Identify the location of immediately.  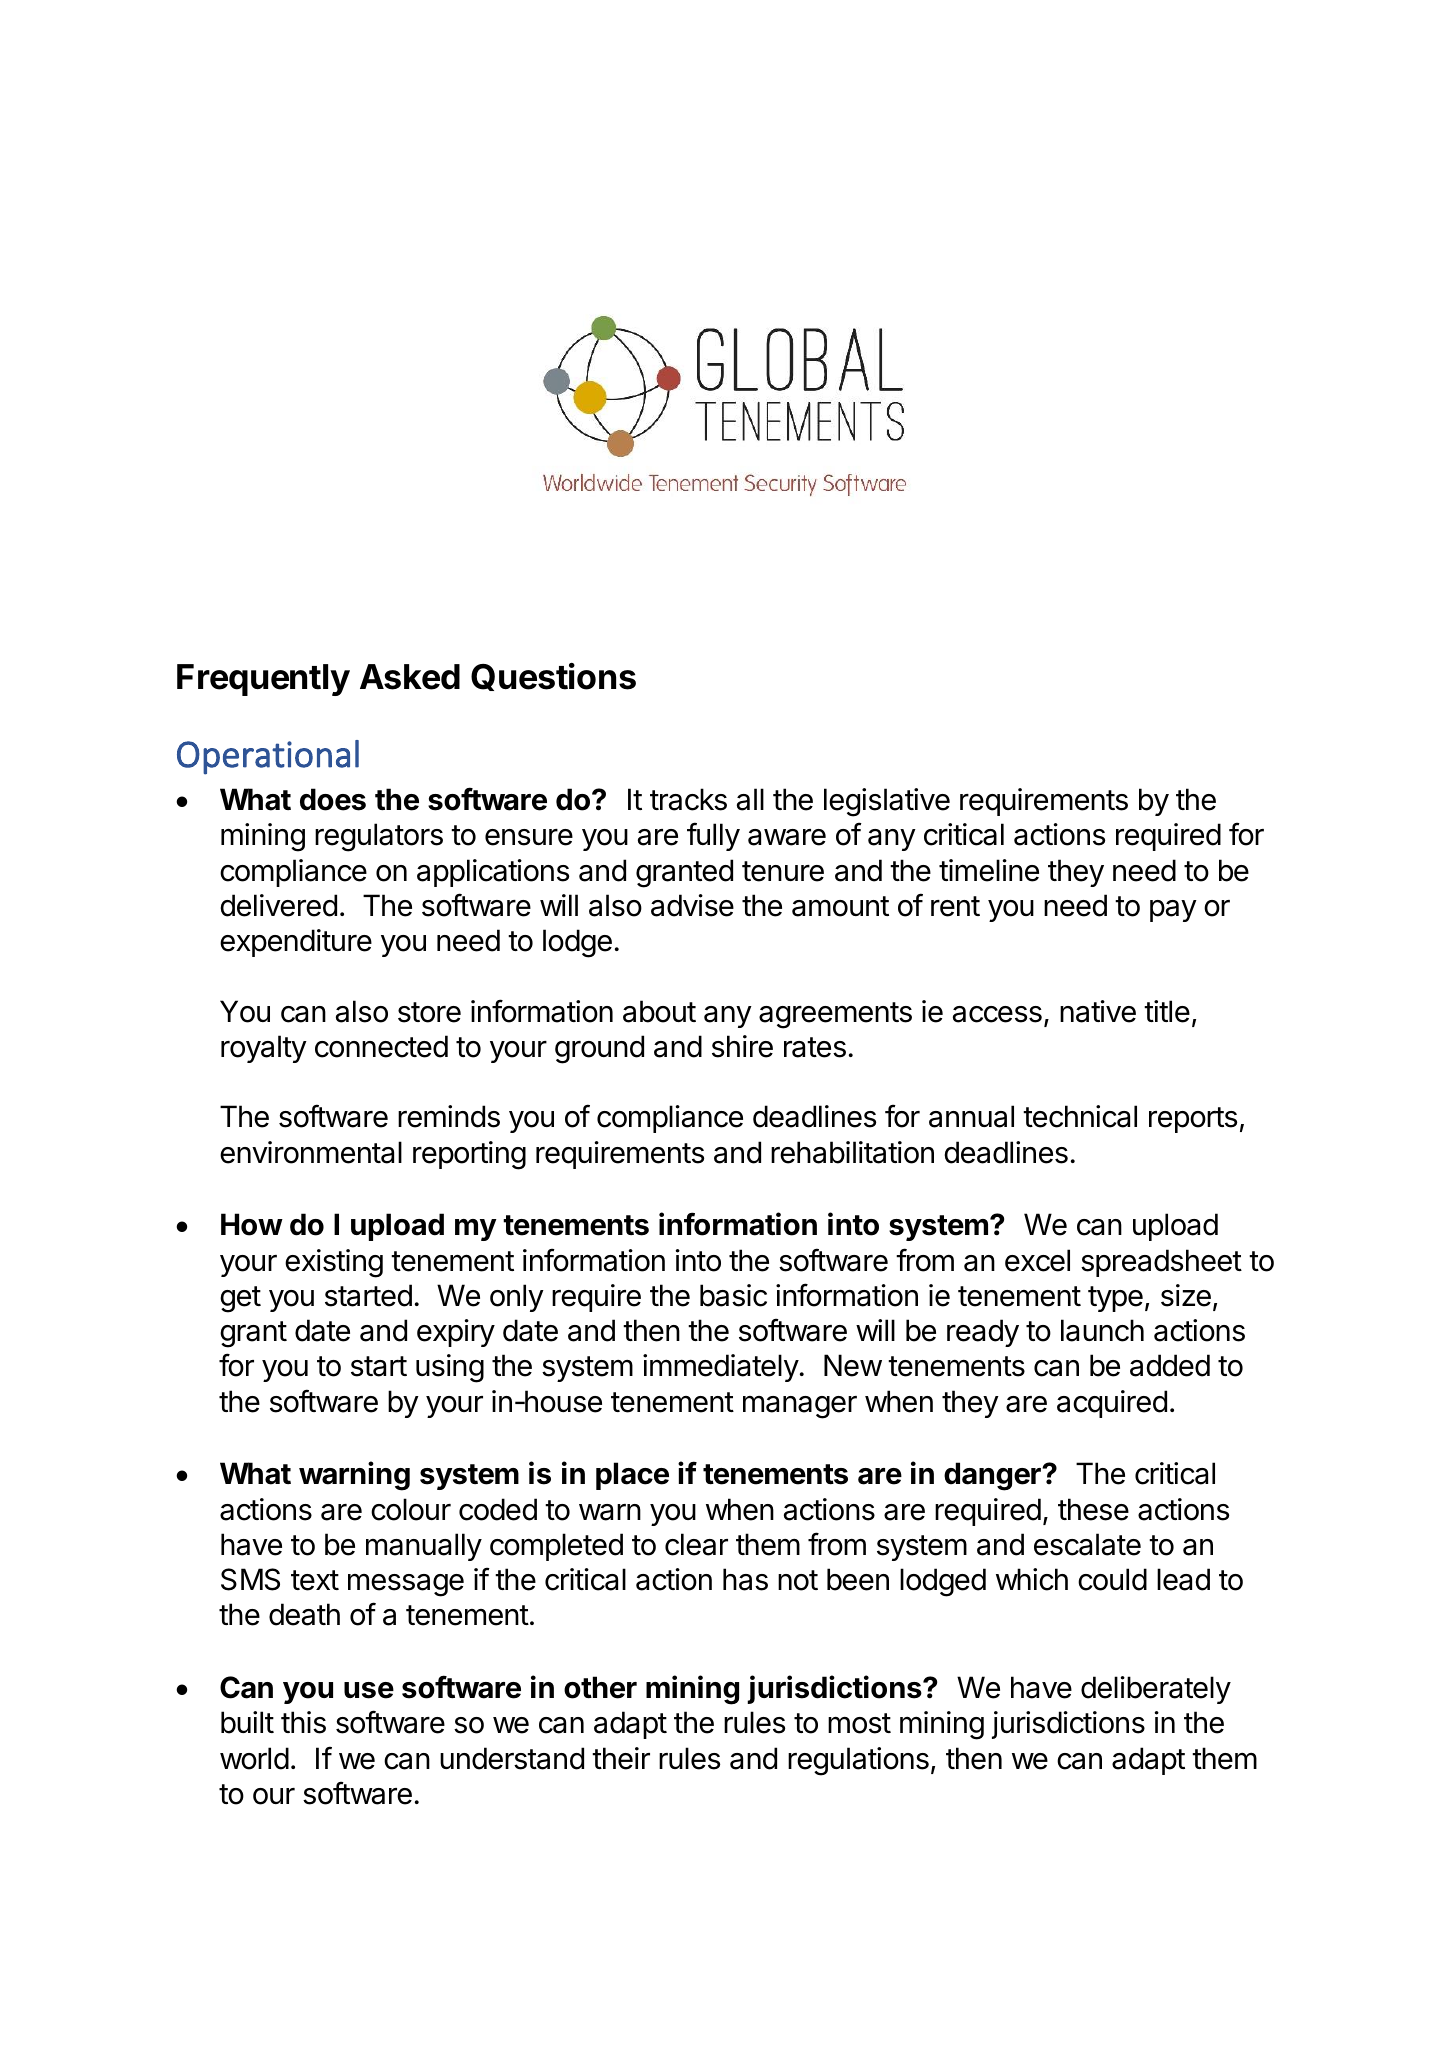
(721, 1368).
